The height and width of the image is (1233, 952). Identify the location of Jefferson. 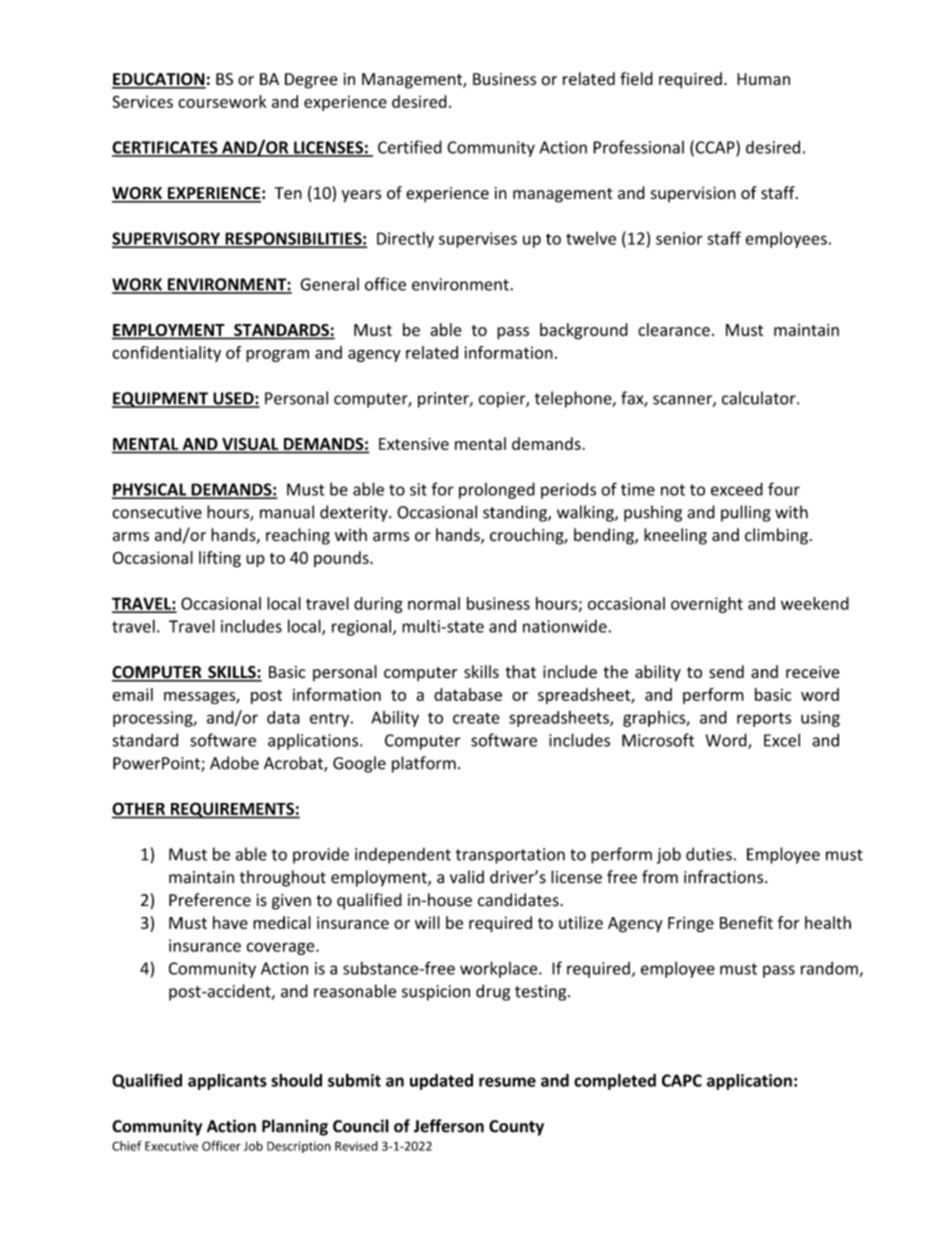
(449, 1126).
